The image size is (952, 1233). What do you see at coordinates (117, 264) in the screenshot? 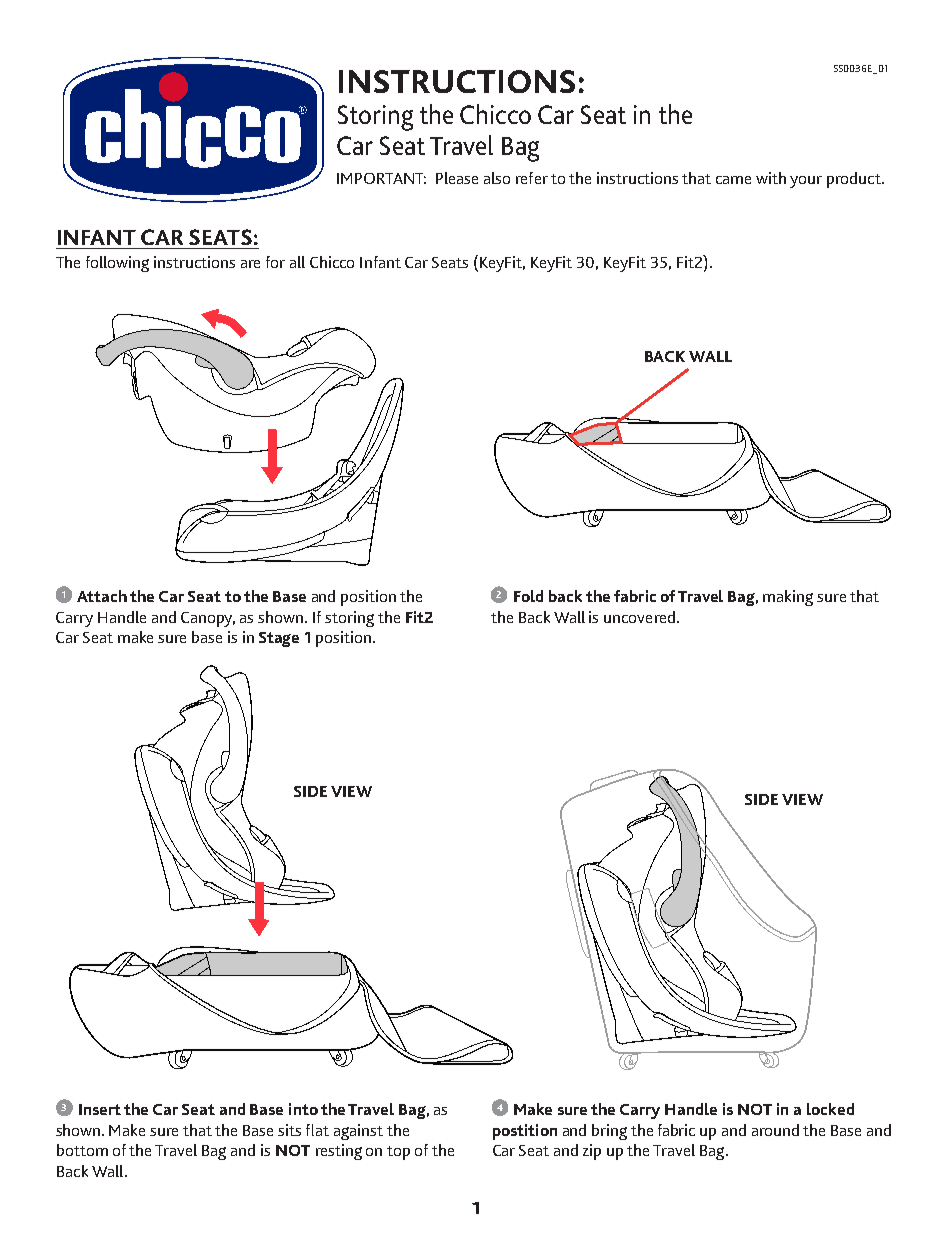
I see `following` at bounding box center [117, 264].
